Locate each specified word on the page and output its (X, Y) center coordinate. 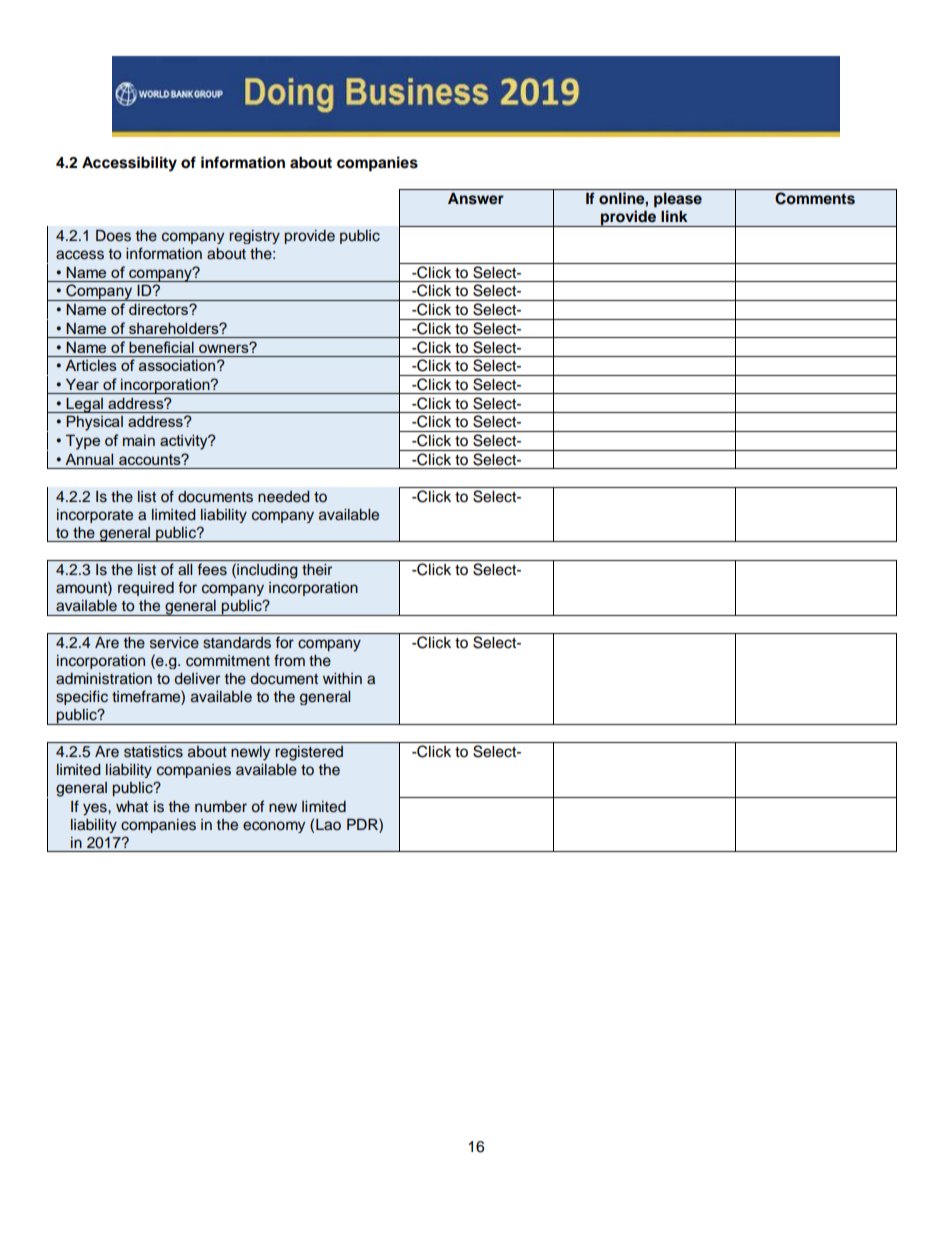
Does (113, 236)
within (342, 678)
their (317, 570)
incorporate (95, 516)
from (289, 660)
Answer (476, 199)
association (178, 365)
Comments (815, 198)
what (132, 807)
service (174, 643)
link (674, 216)
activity (185, 442)
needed (283, 497)
